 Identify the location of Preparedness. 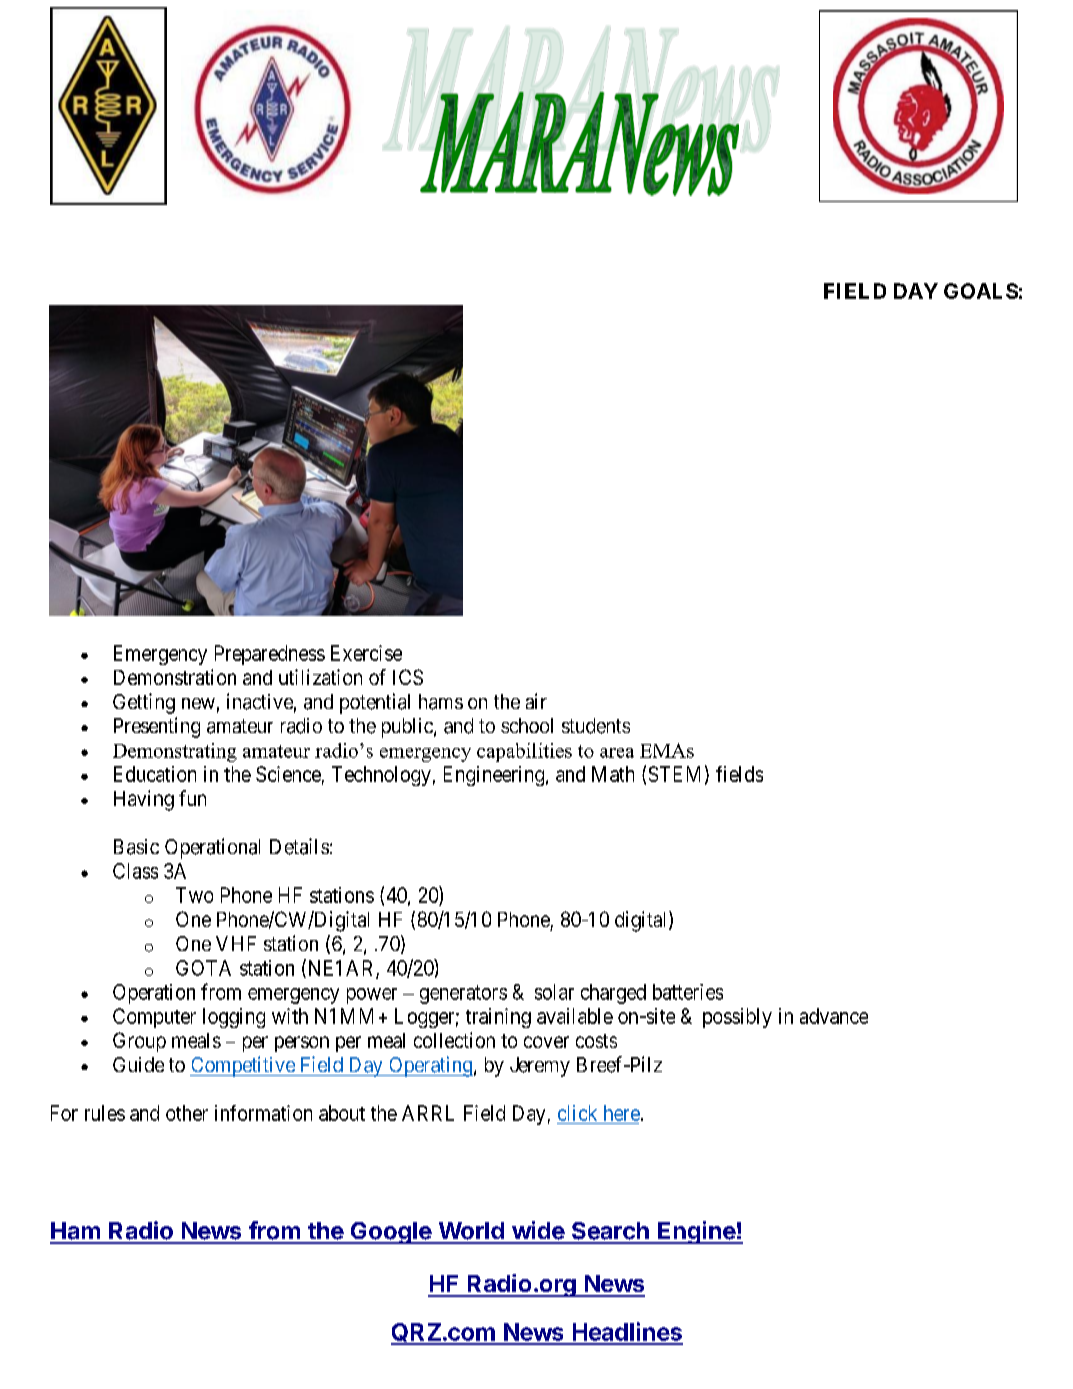
(270, 655).
